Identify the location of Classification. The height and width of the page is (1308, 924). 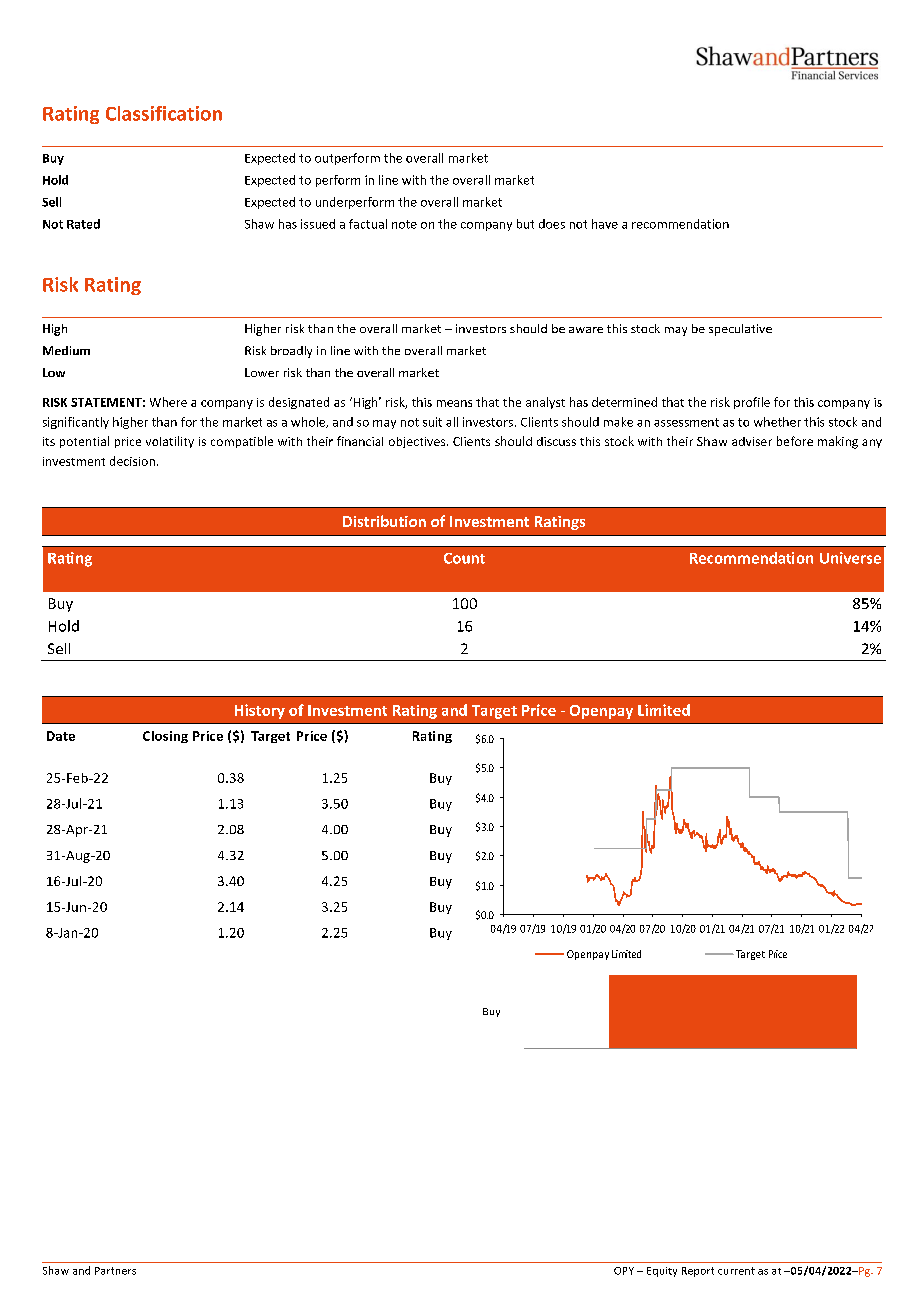
(164, 113).
